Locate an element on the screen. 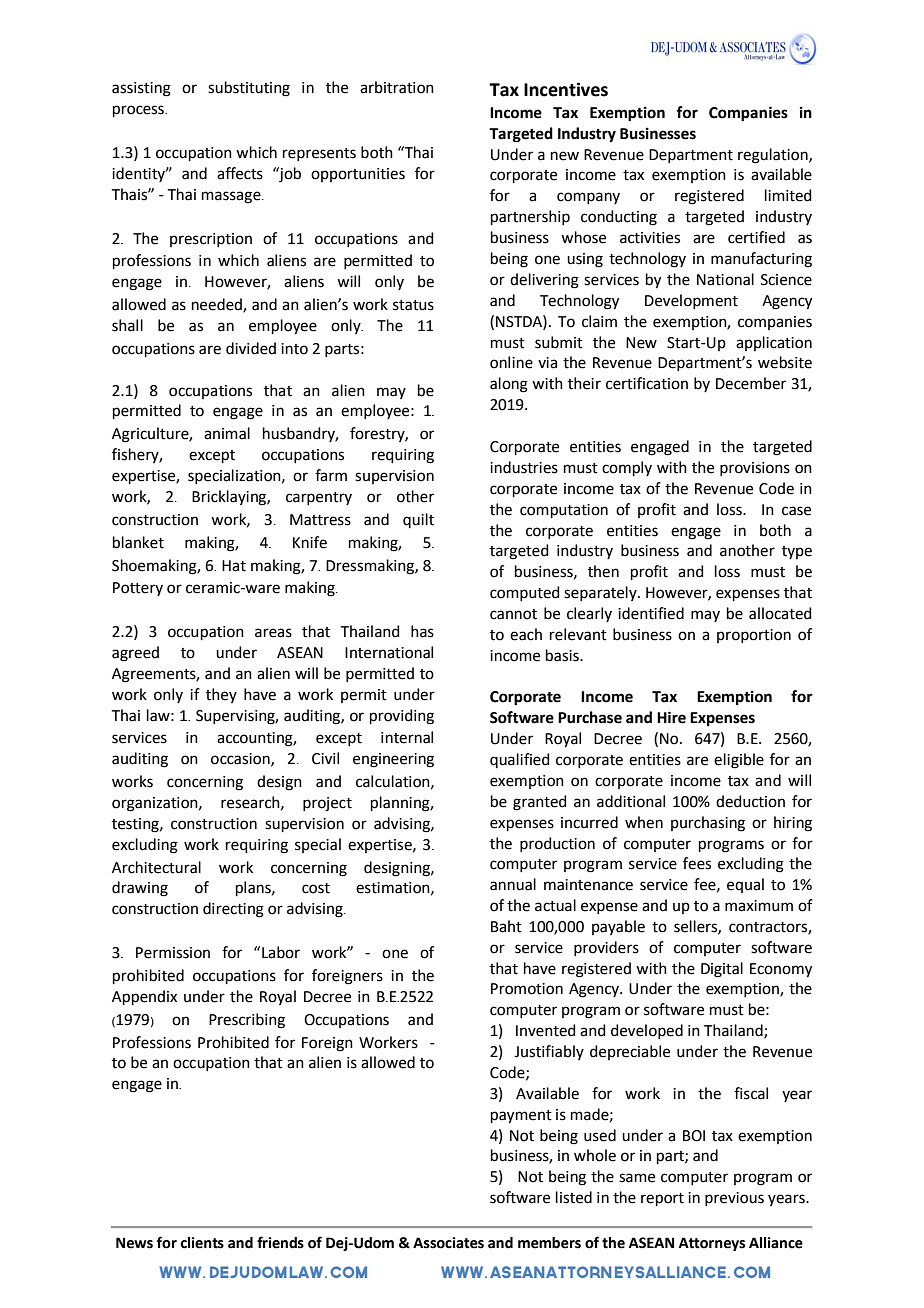  previous is located at coordinates (734, 1199).
